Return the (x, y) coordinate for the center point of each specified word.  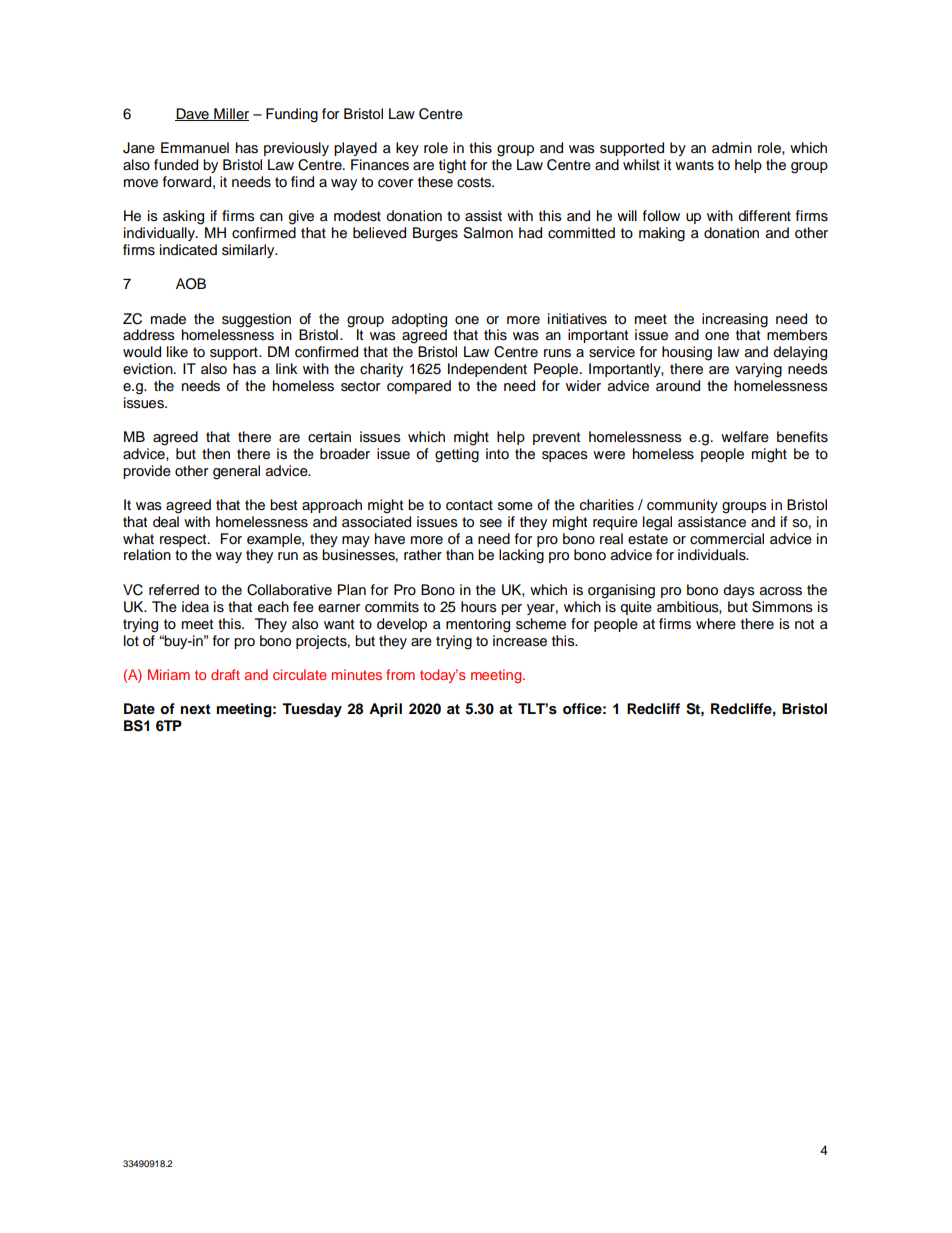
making (662, 234)
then (216, 454)
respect (184, 540)
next (196, 709)
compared (419, 387)
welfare (745, 437)
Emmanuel (195, 148)
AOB (191, 284)
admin (732, 147)
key (407, 149)
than (460, 555)
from (400, 674)
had (530, 233)
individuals (713, 555)
